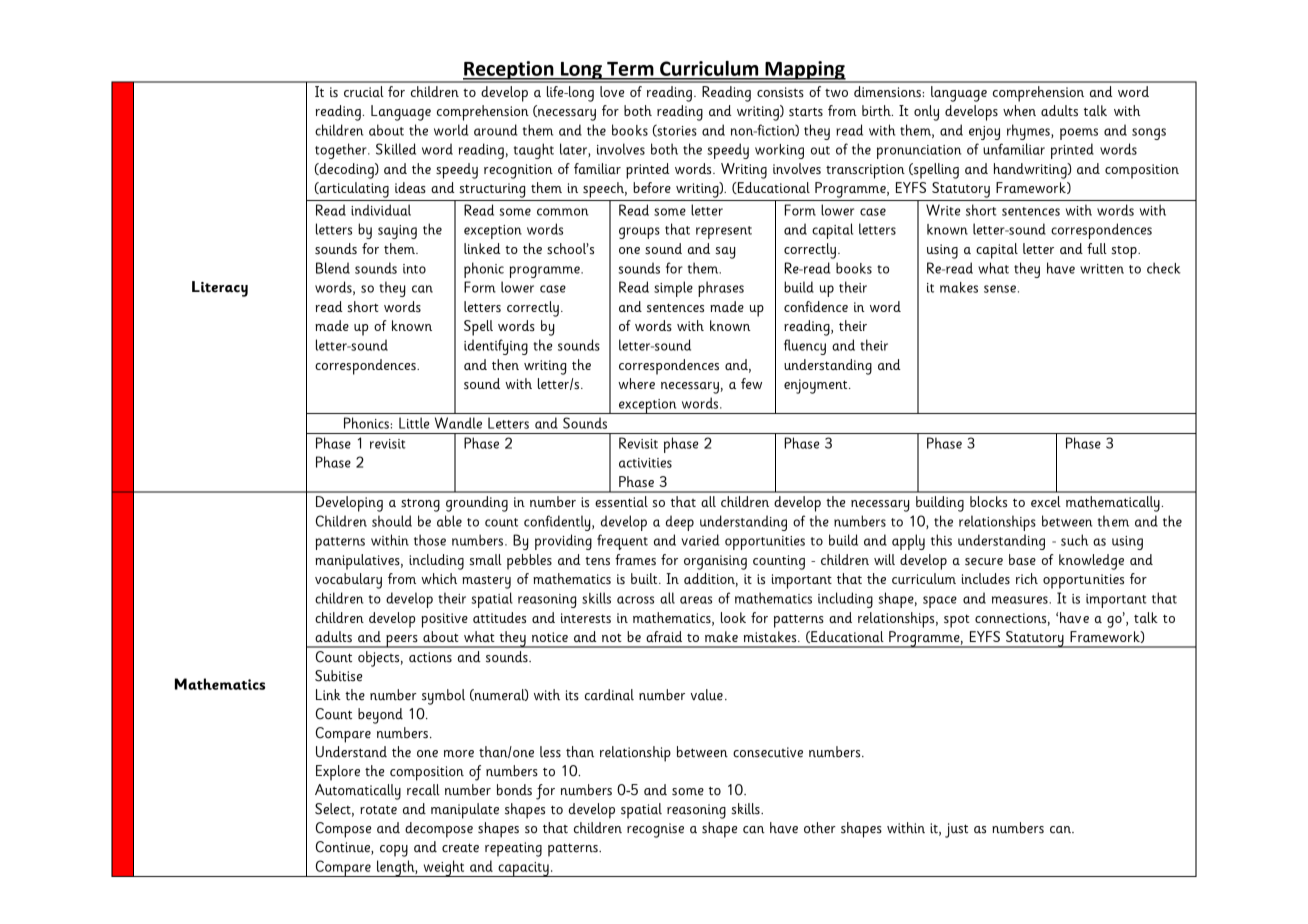 The width and height of the image is (1308, 924). What do you see at coordinates (673, 289) in the image?
I see `simple` at bounding box center [673, 289].
